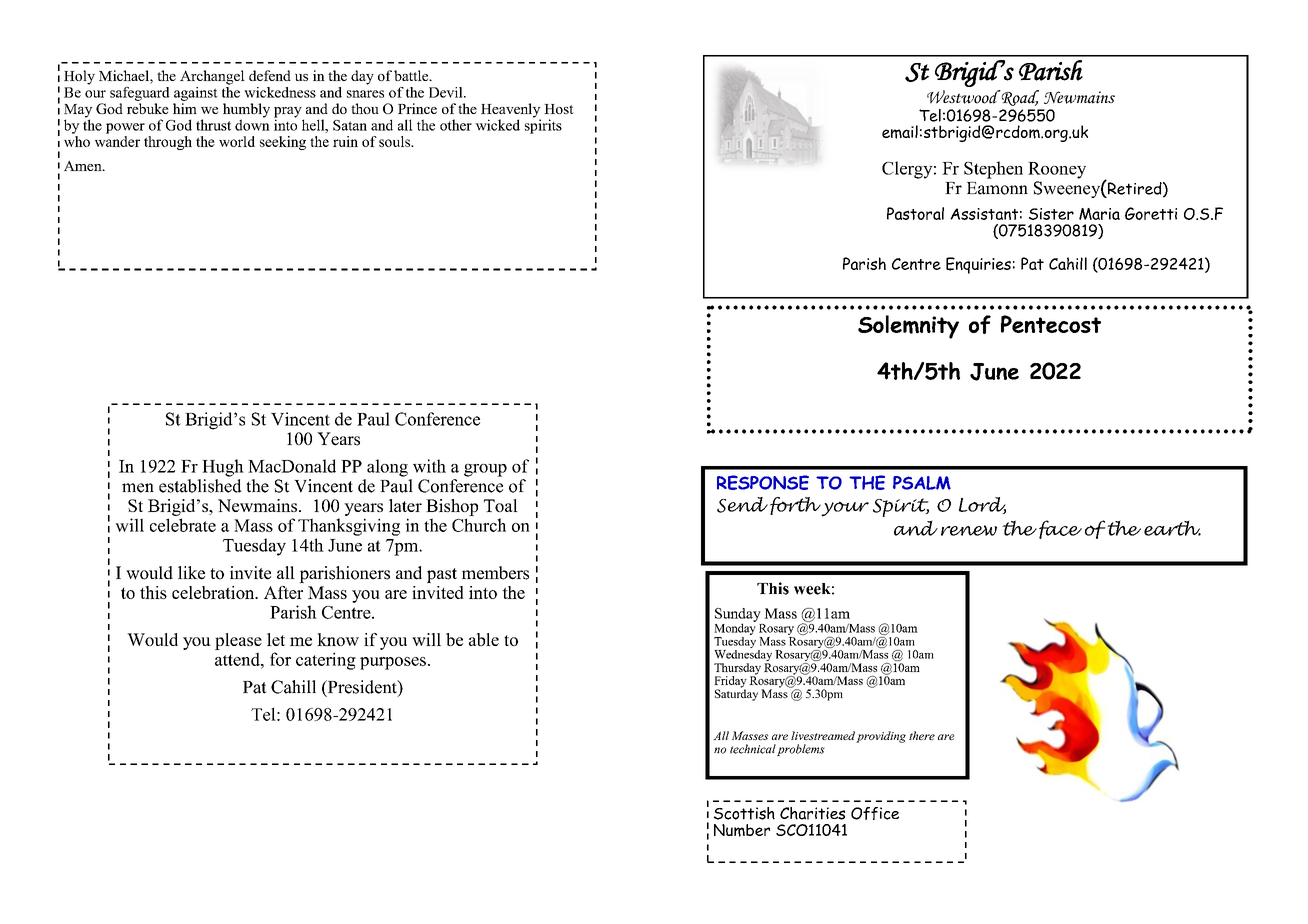 The height and width of the document is (924, 1308). What do you see at coordinates (238, 659) in the document?
I see `attend` at bounding box center [238, 659].
